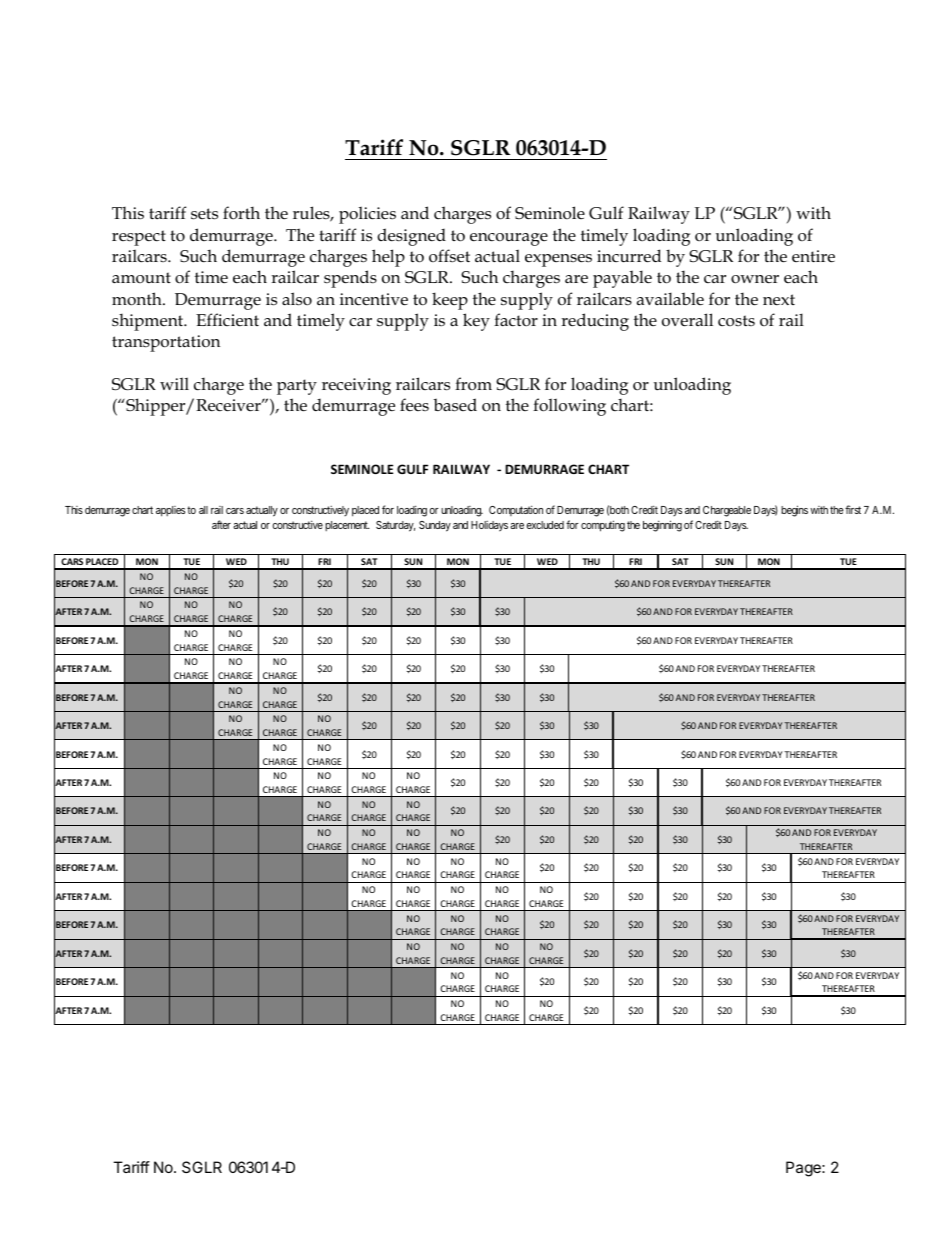  Describe the element at coordinates (813, 256) in the document. I see `entire` at that location.
